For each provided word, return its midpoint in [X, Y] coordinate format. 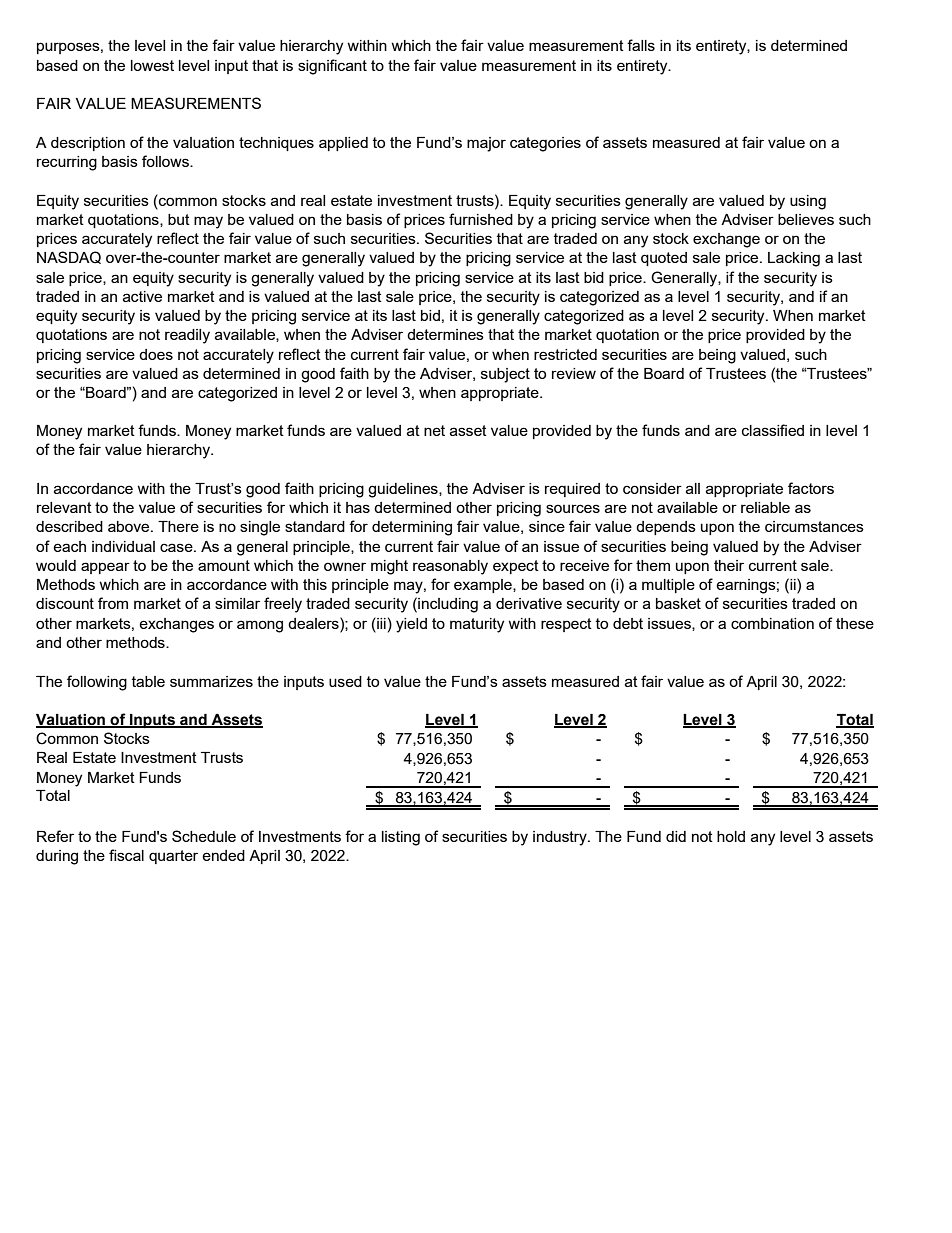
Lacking [794, 259]
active [142, 296]
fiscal [126, 855]
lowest [152, 65]
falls [641, 45]
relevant [64, 507]
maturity [477, 625]
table [148, 681]
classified [773, 430]
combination [772, 623]
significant [332, 67]
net [434, 430]
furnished [481, 219]
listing [401, 838]
